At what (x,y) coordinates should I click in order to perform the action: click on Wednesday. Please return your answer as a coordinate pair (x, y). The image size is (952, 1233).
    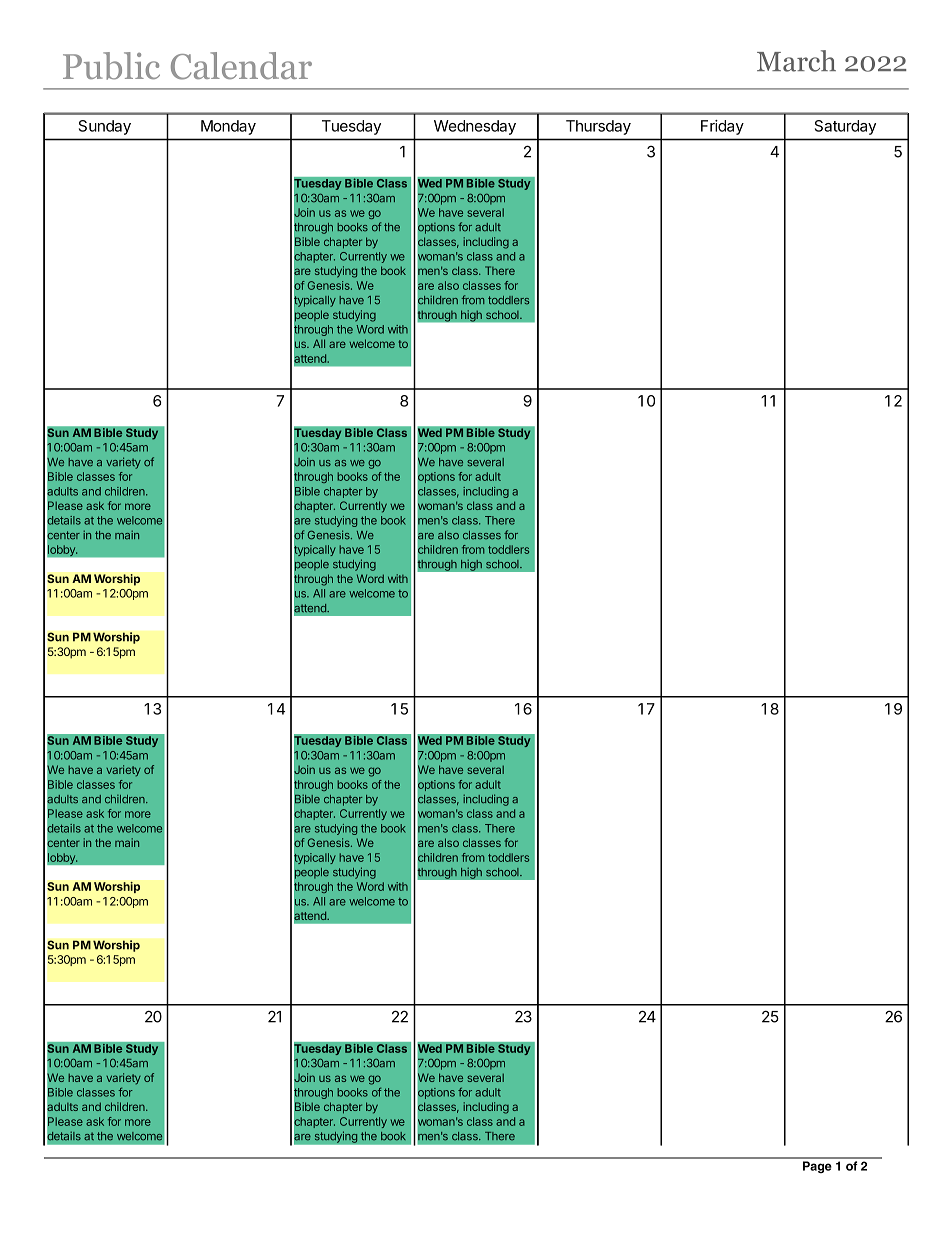
    Looking at the image, I should click on (475, 127).
